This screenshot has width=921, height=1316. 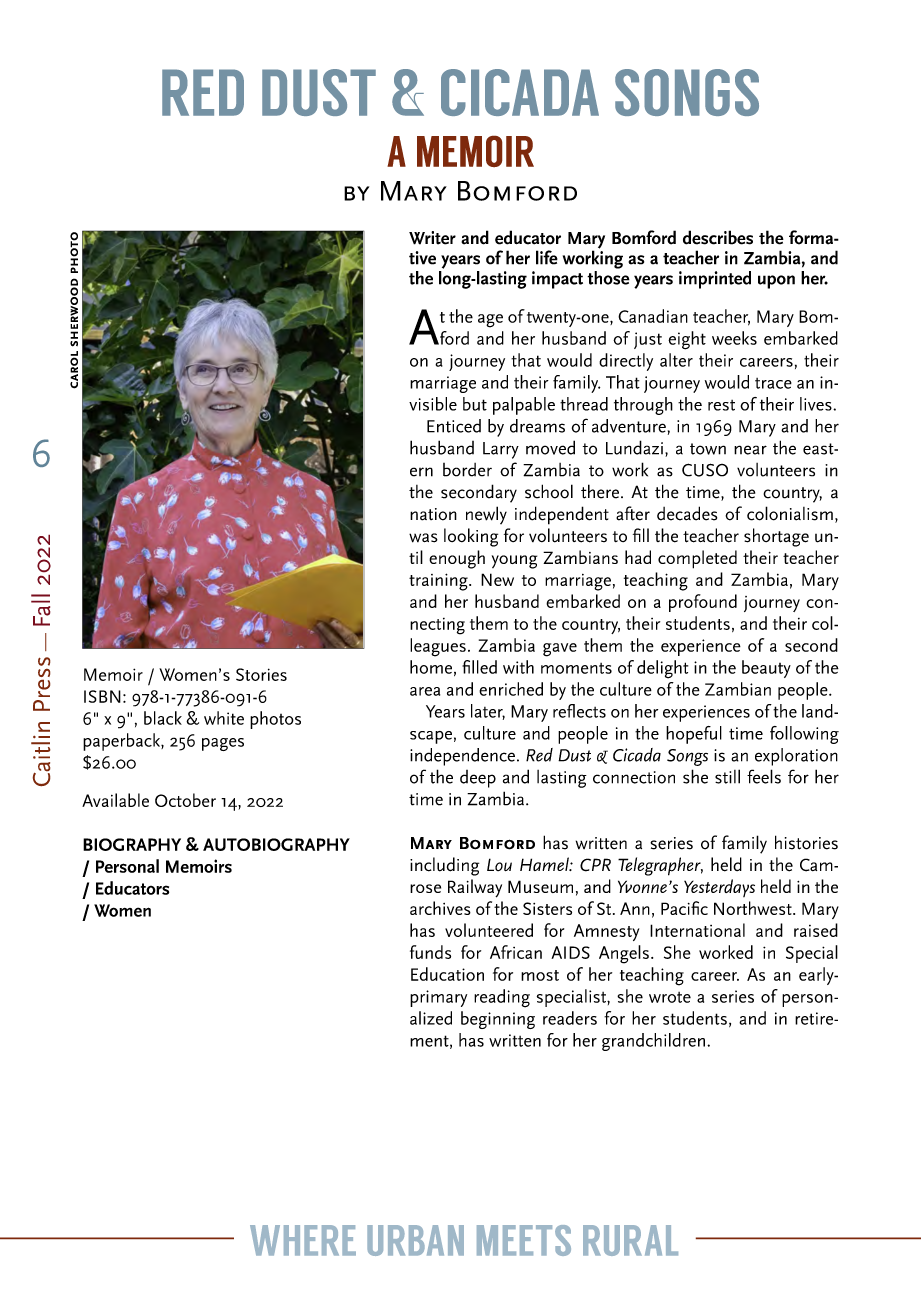 I want to click on pages, so click(x=223, y=744).
